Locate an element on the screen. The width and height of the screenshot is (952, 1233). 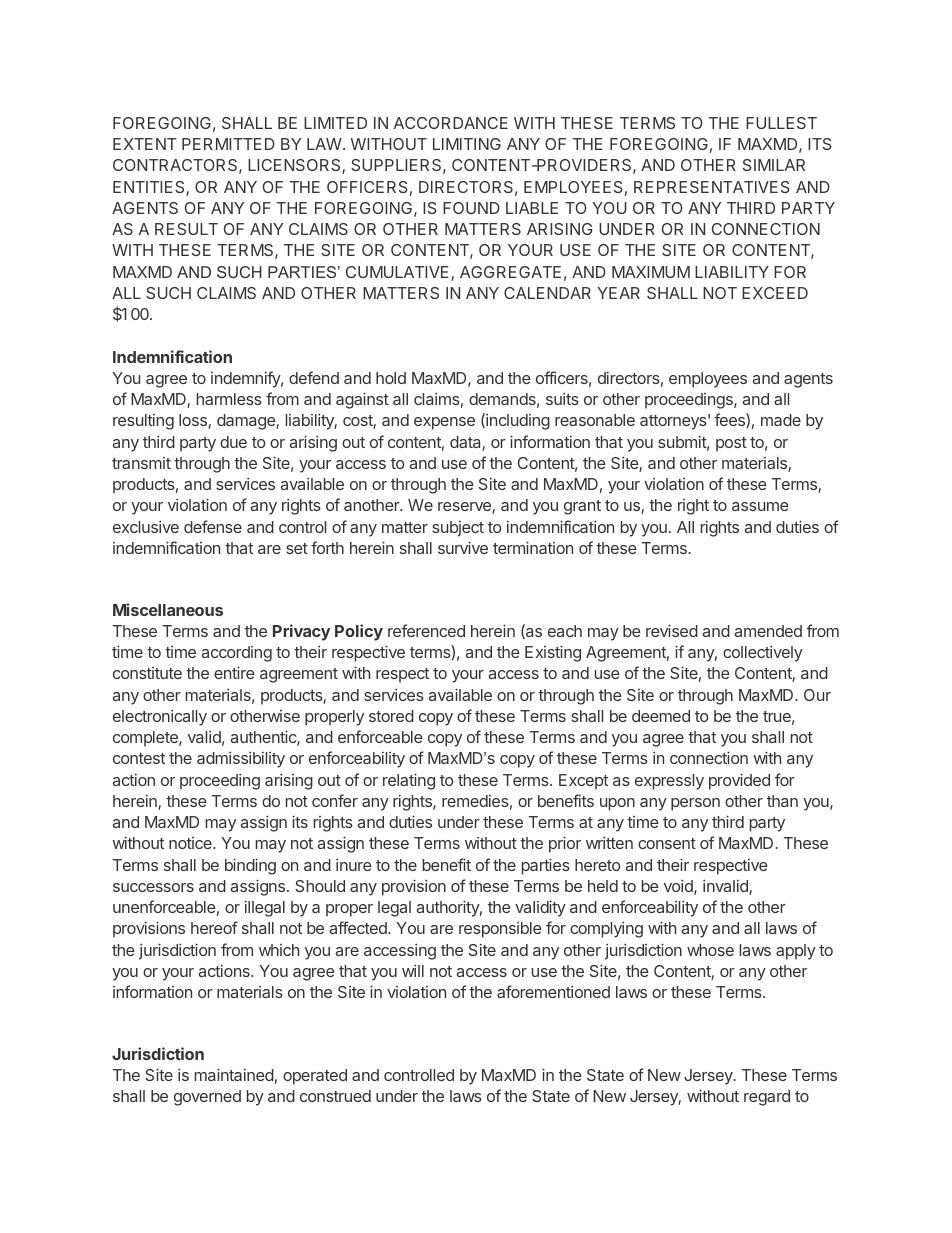
consent is located at coordinates (667, 843).
